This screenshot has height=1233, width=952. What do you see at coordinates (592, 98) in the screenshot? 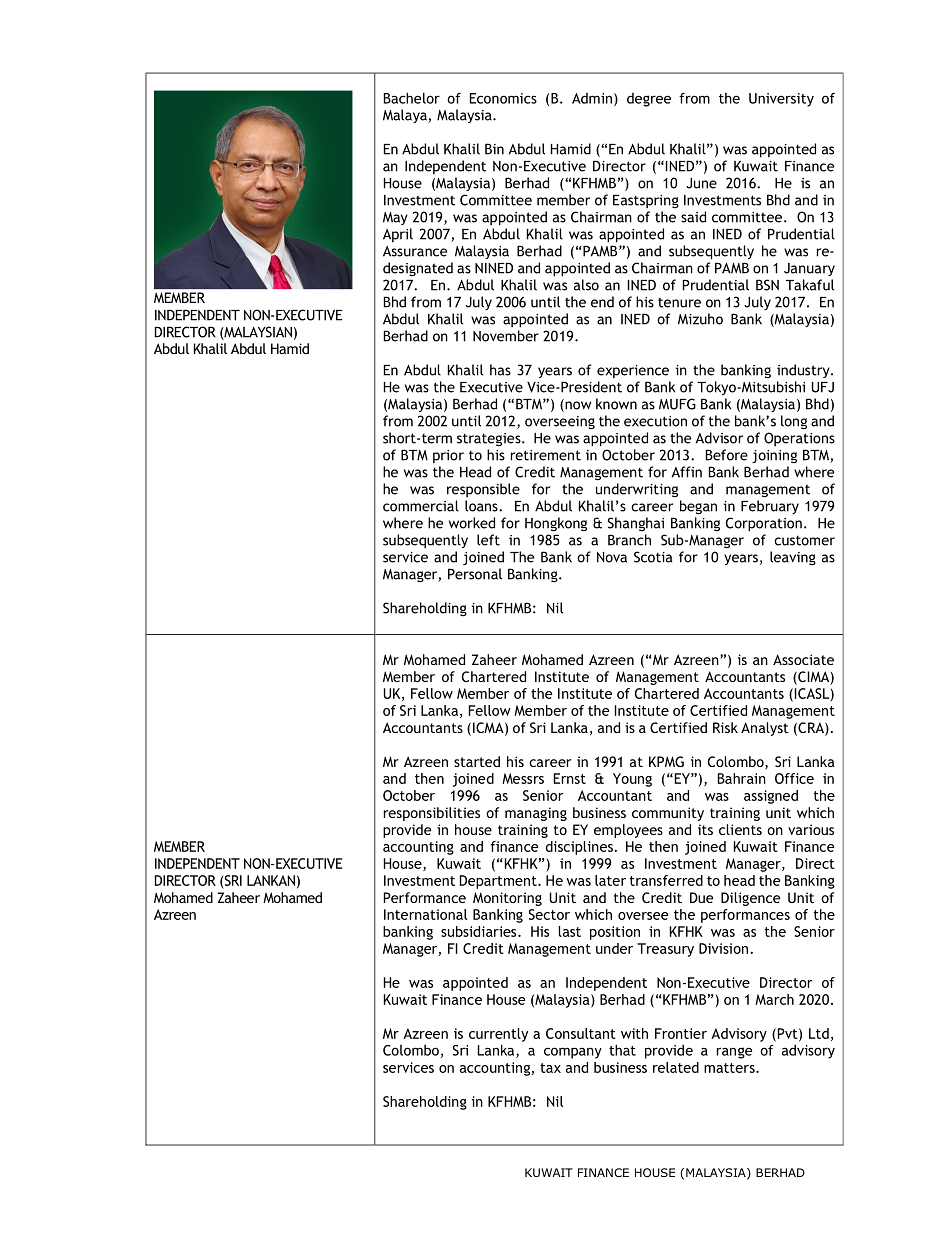
I see `Admin` at bounding box center [592, 98].
